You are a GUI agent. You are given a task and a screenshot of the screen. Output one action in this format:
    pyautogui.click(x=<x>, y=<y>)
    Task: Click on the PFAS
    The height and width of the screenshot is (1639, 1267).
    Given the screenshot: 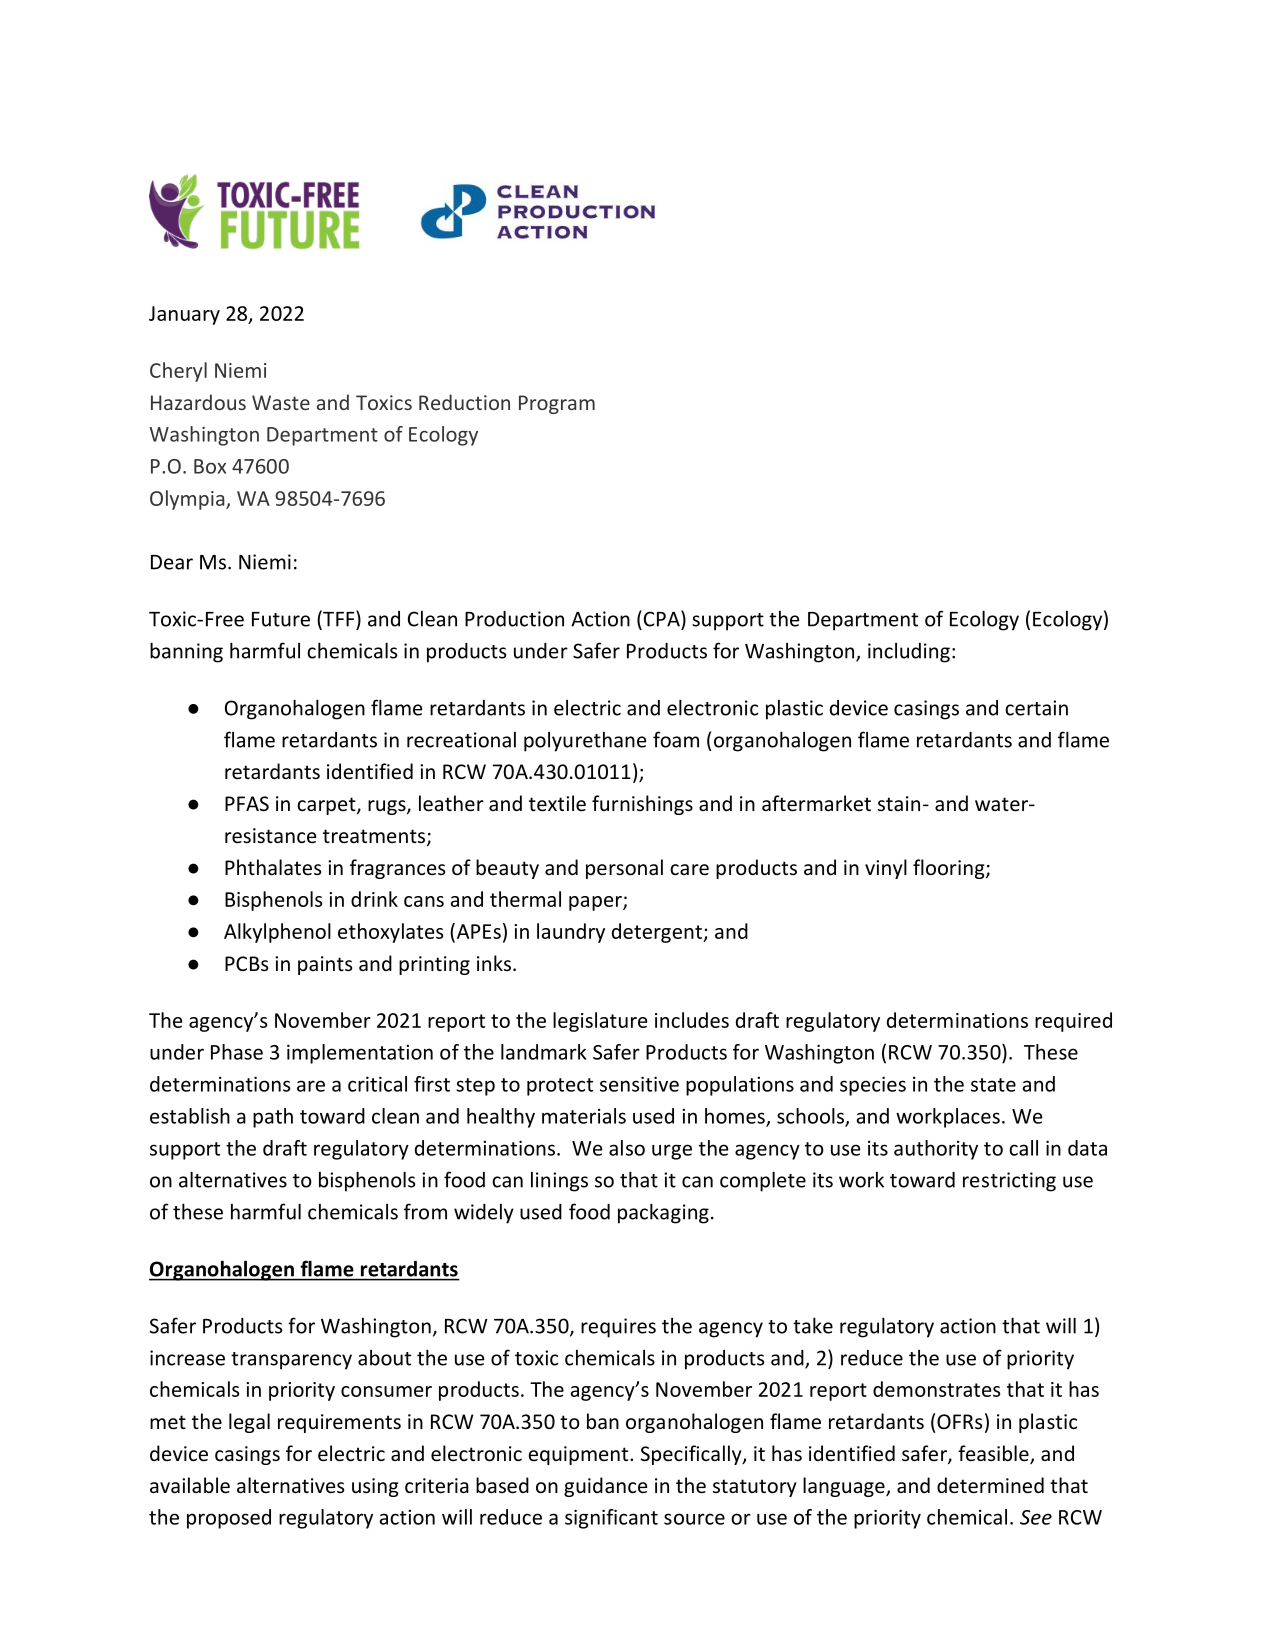 What is the action you would take?
    pyautogui.click(x=247, y=804)
